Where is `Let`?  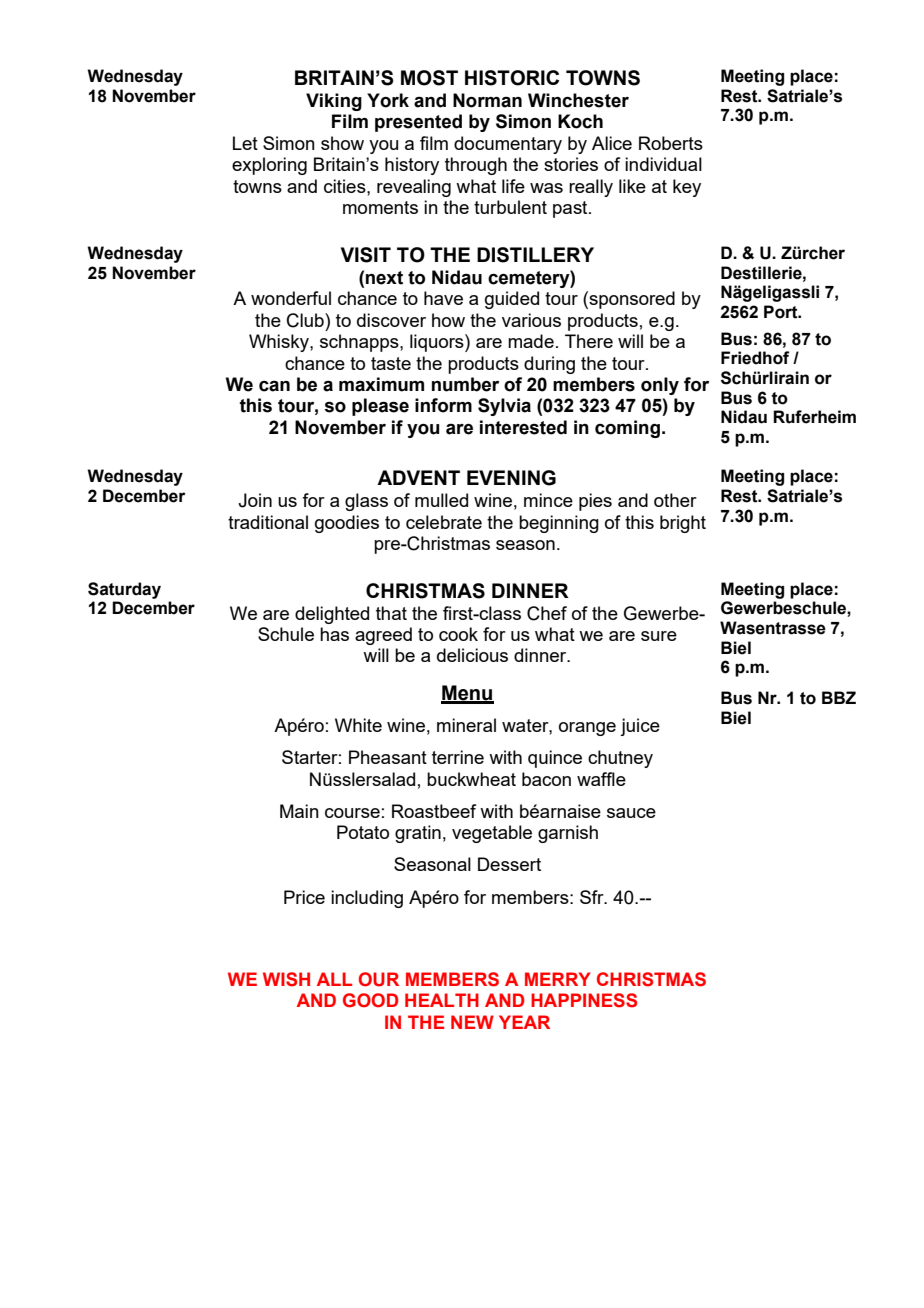 Let is located at coordinates (245, 143).
